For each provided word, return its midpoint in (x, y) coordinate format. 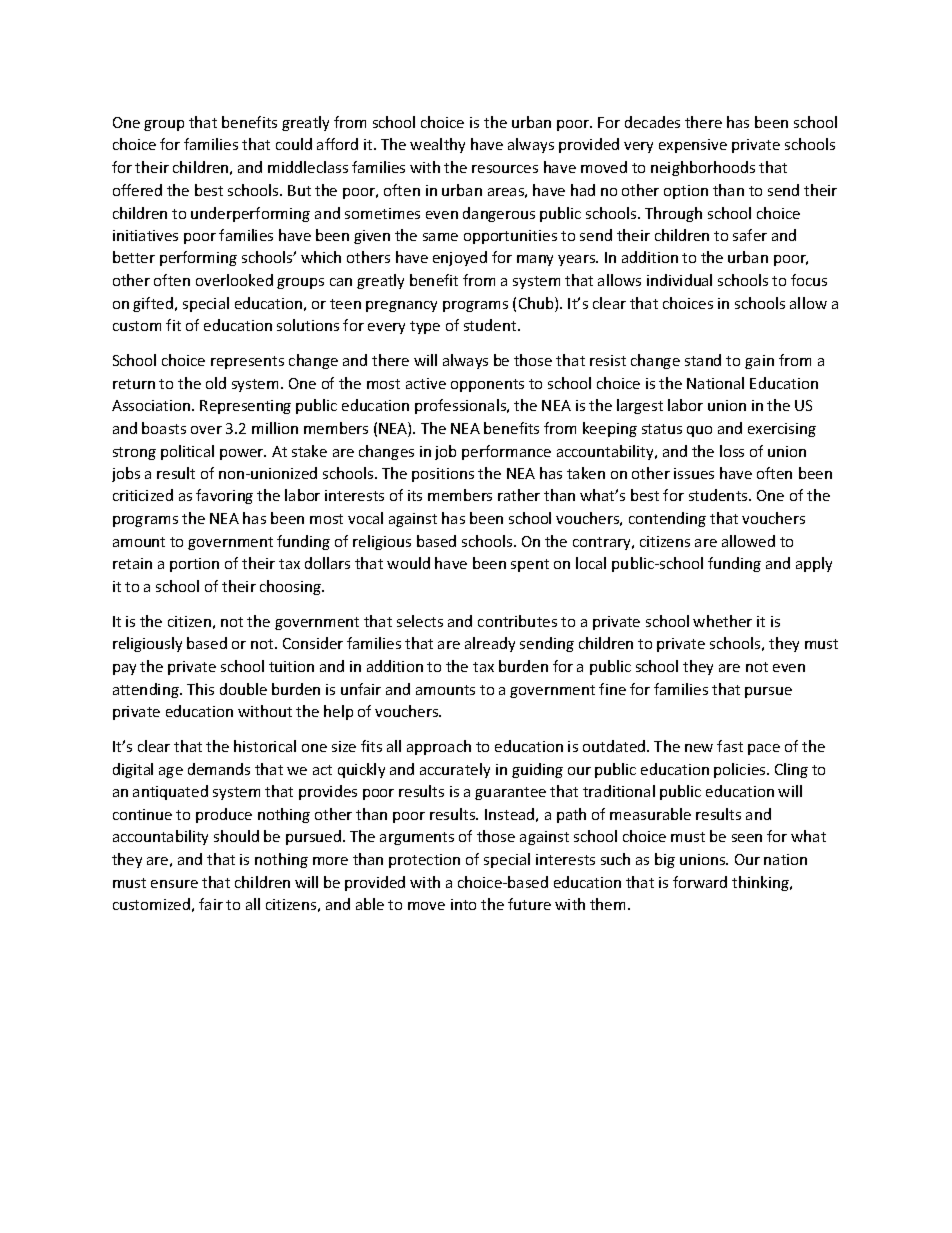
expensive (693, 146)
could (294, 144)
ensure (174, 884)
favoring (224, 496)
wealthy (437, 145)
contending (667, 519)
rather (519, 495)
